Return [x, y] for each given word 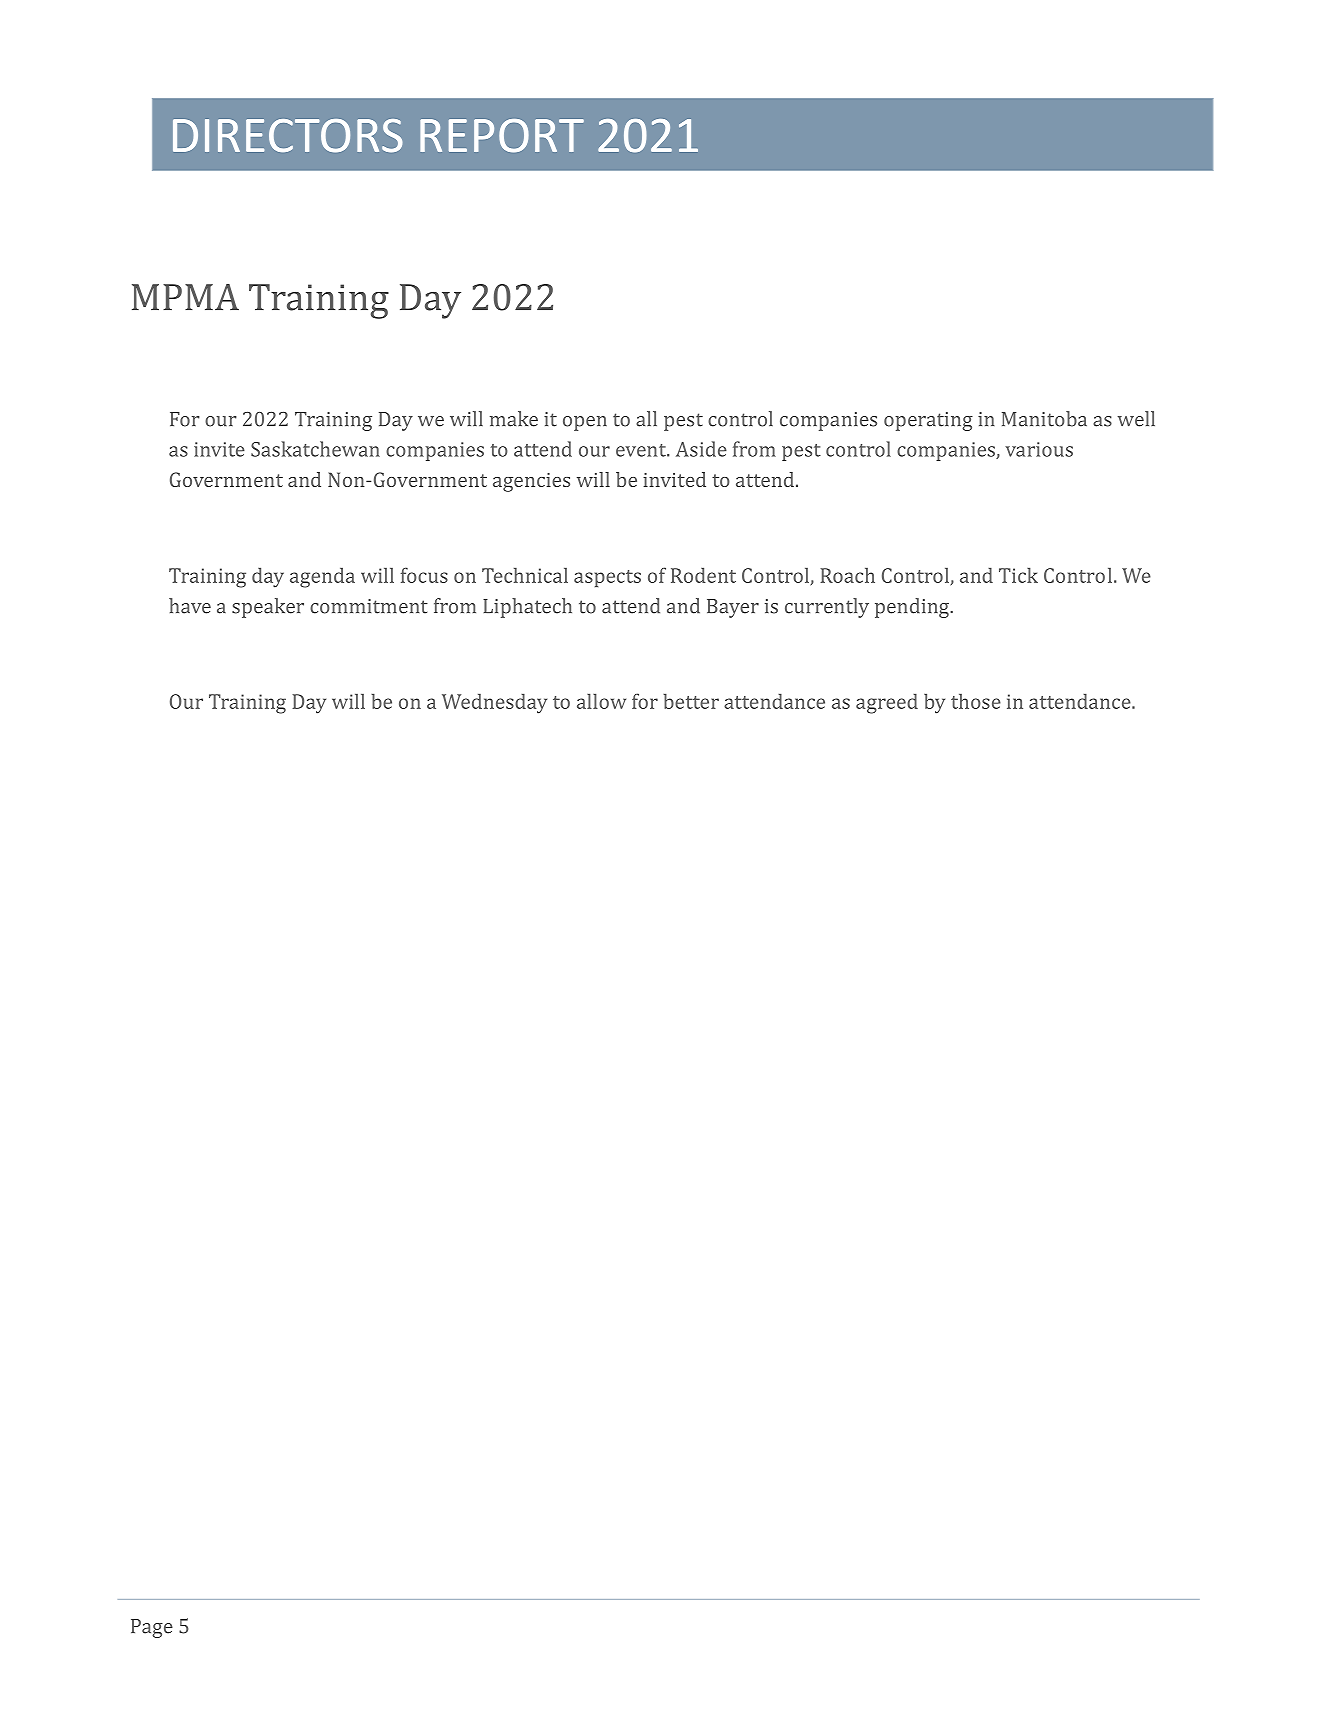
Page [152, 1628]
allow [601, 701]
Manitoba [1044, 419]
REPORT [502, 136]
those [976, 701]
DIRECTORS [288, 136]
